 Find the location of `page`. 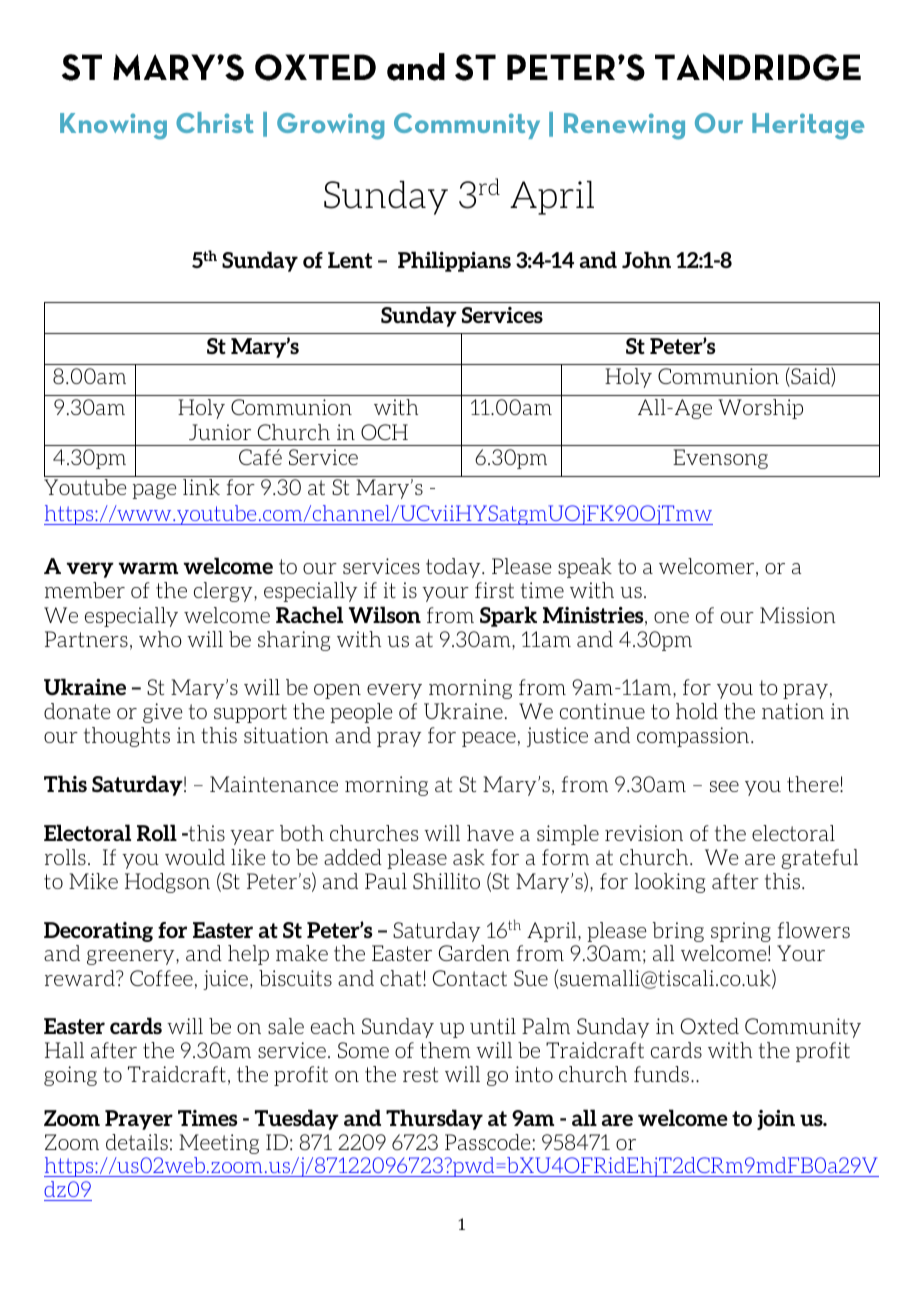

page is located at coordinates (154, 491).
